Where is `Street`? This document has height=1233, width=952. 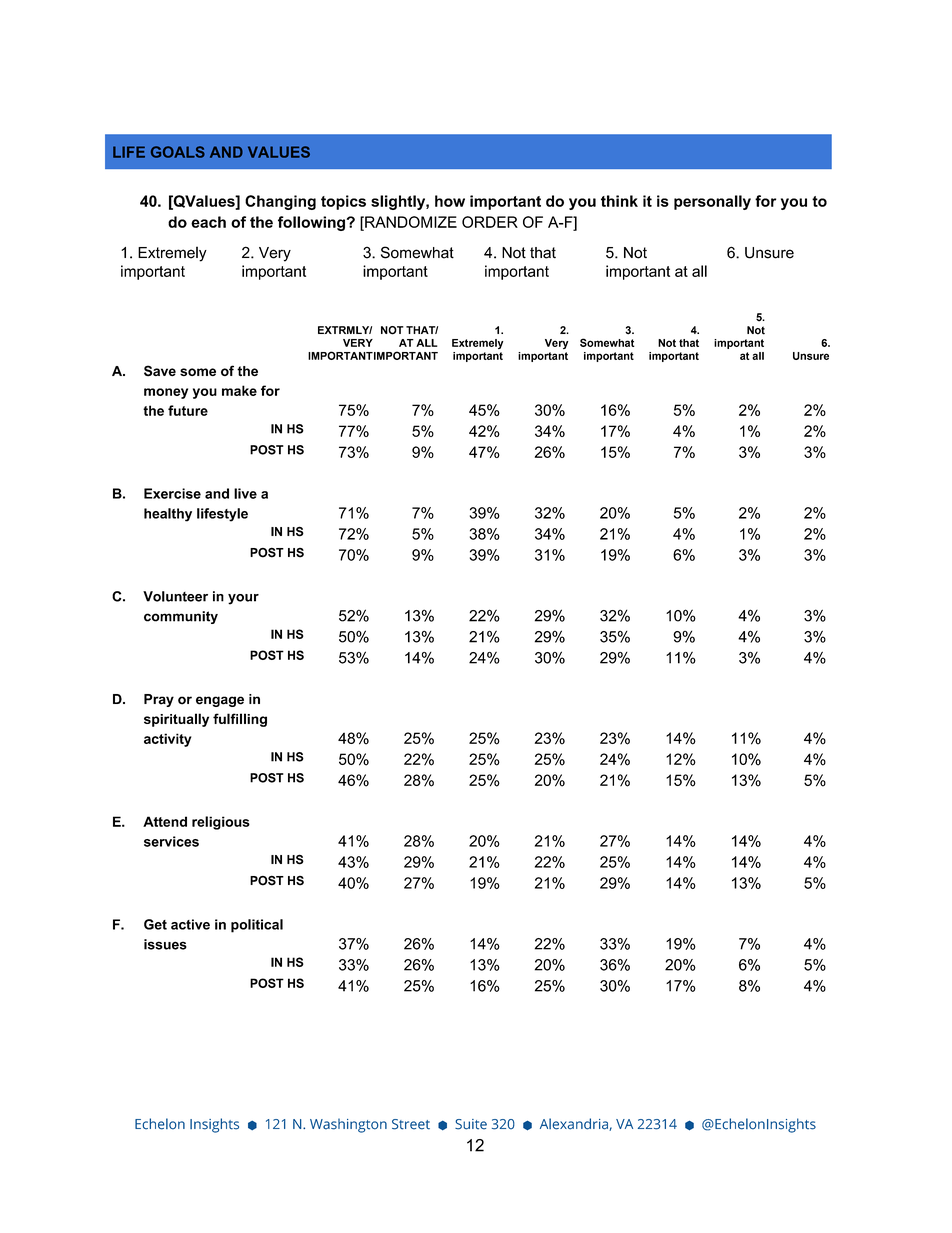
Street is located at coordinates (411, 1124).
